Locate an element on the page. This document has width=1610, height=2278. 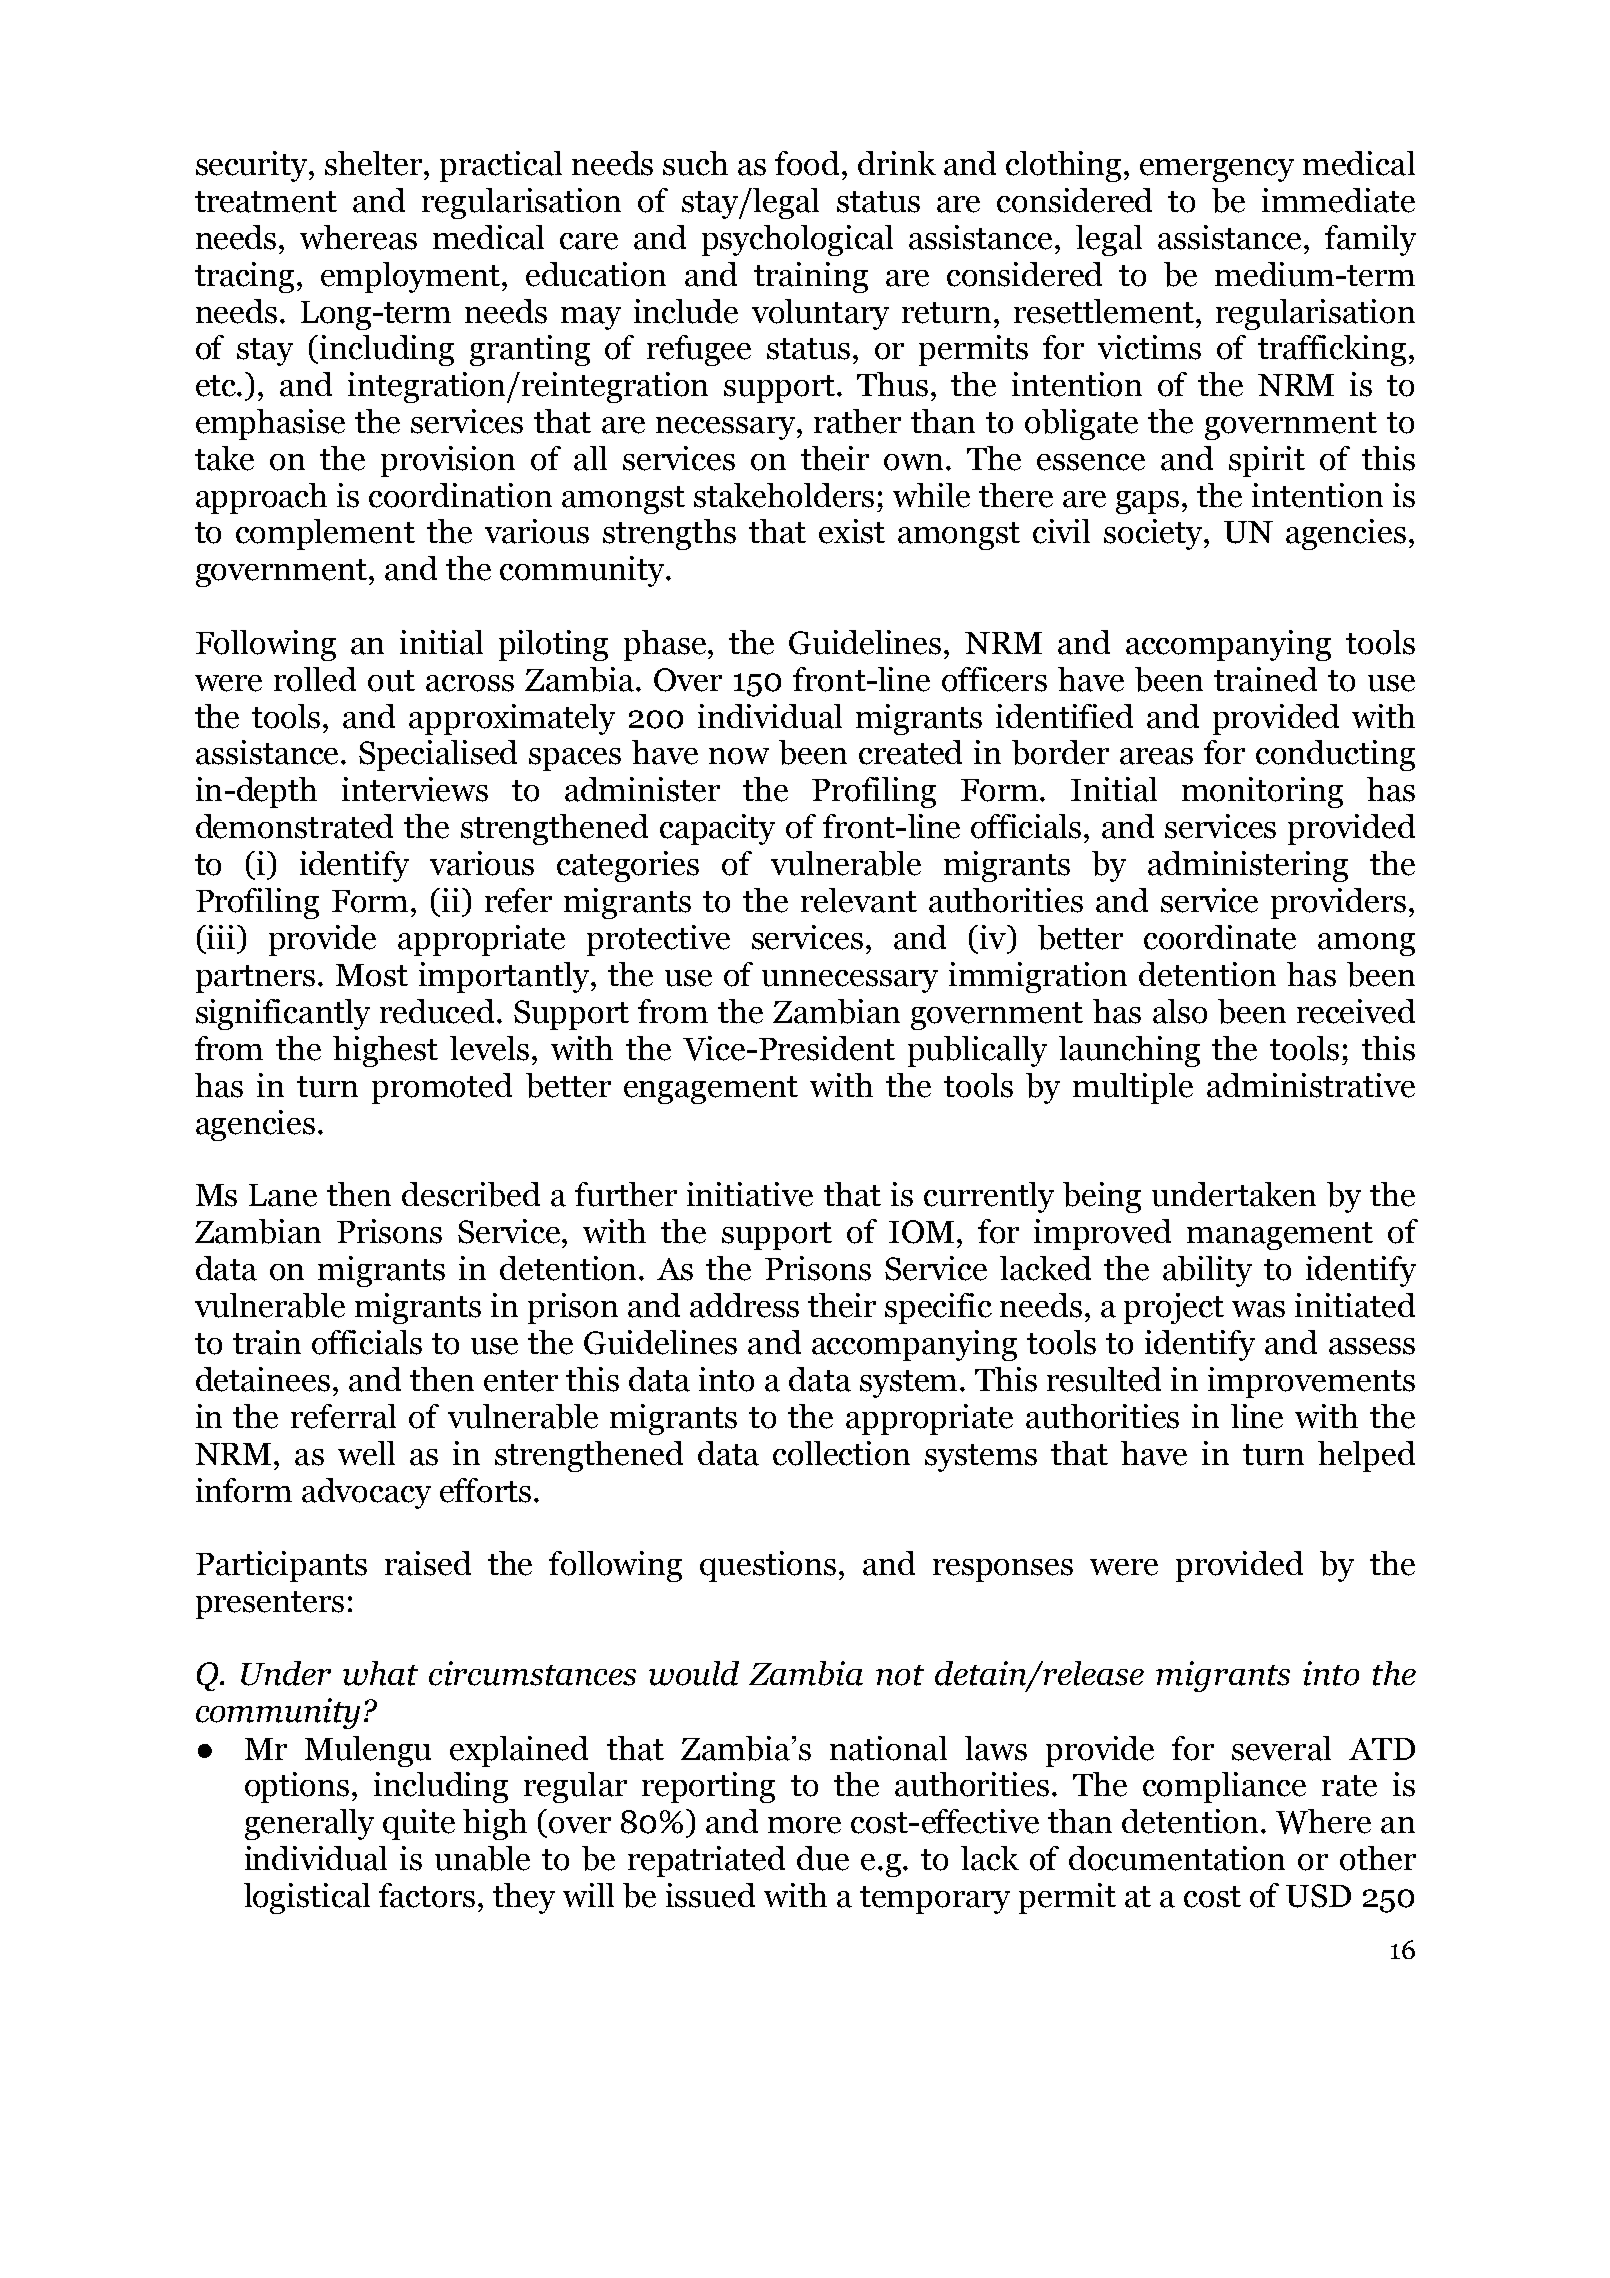
also is located at coordinates (1180, 1011).
